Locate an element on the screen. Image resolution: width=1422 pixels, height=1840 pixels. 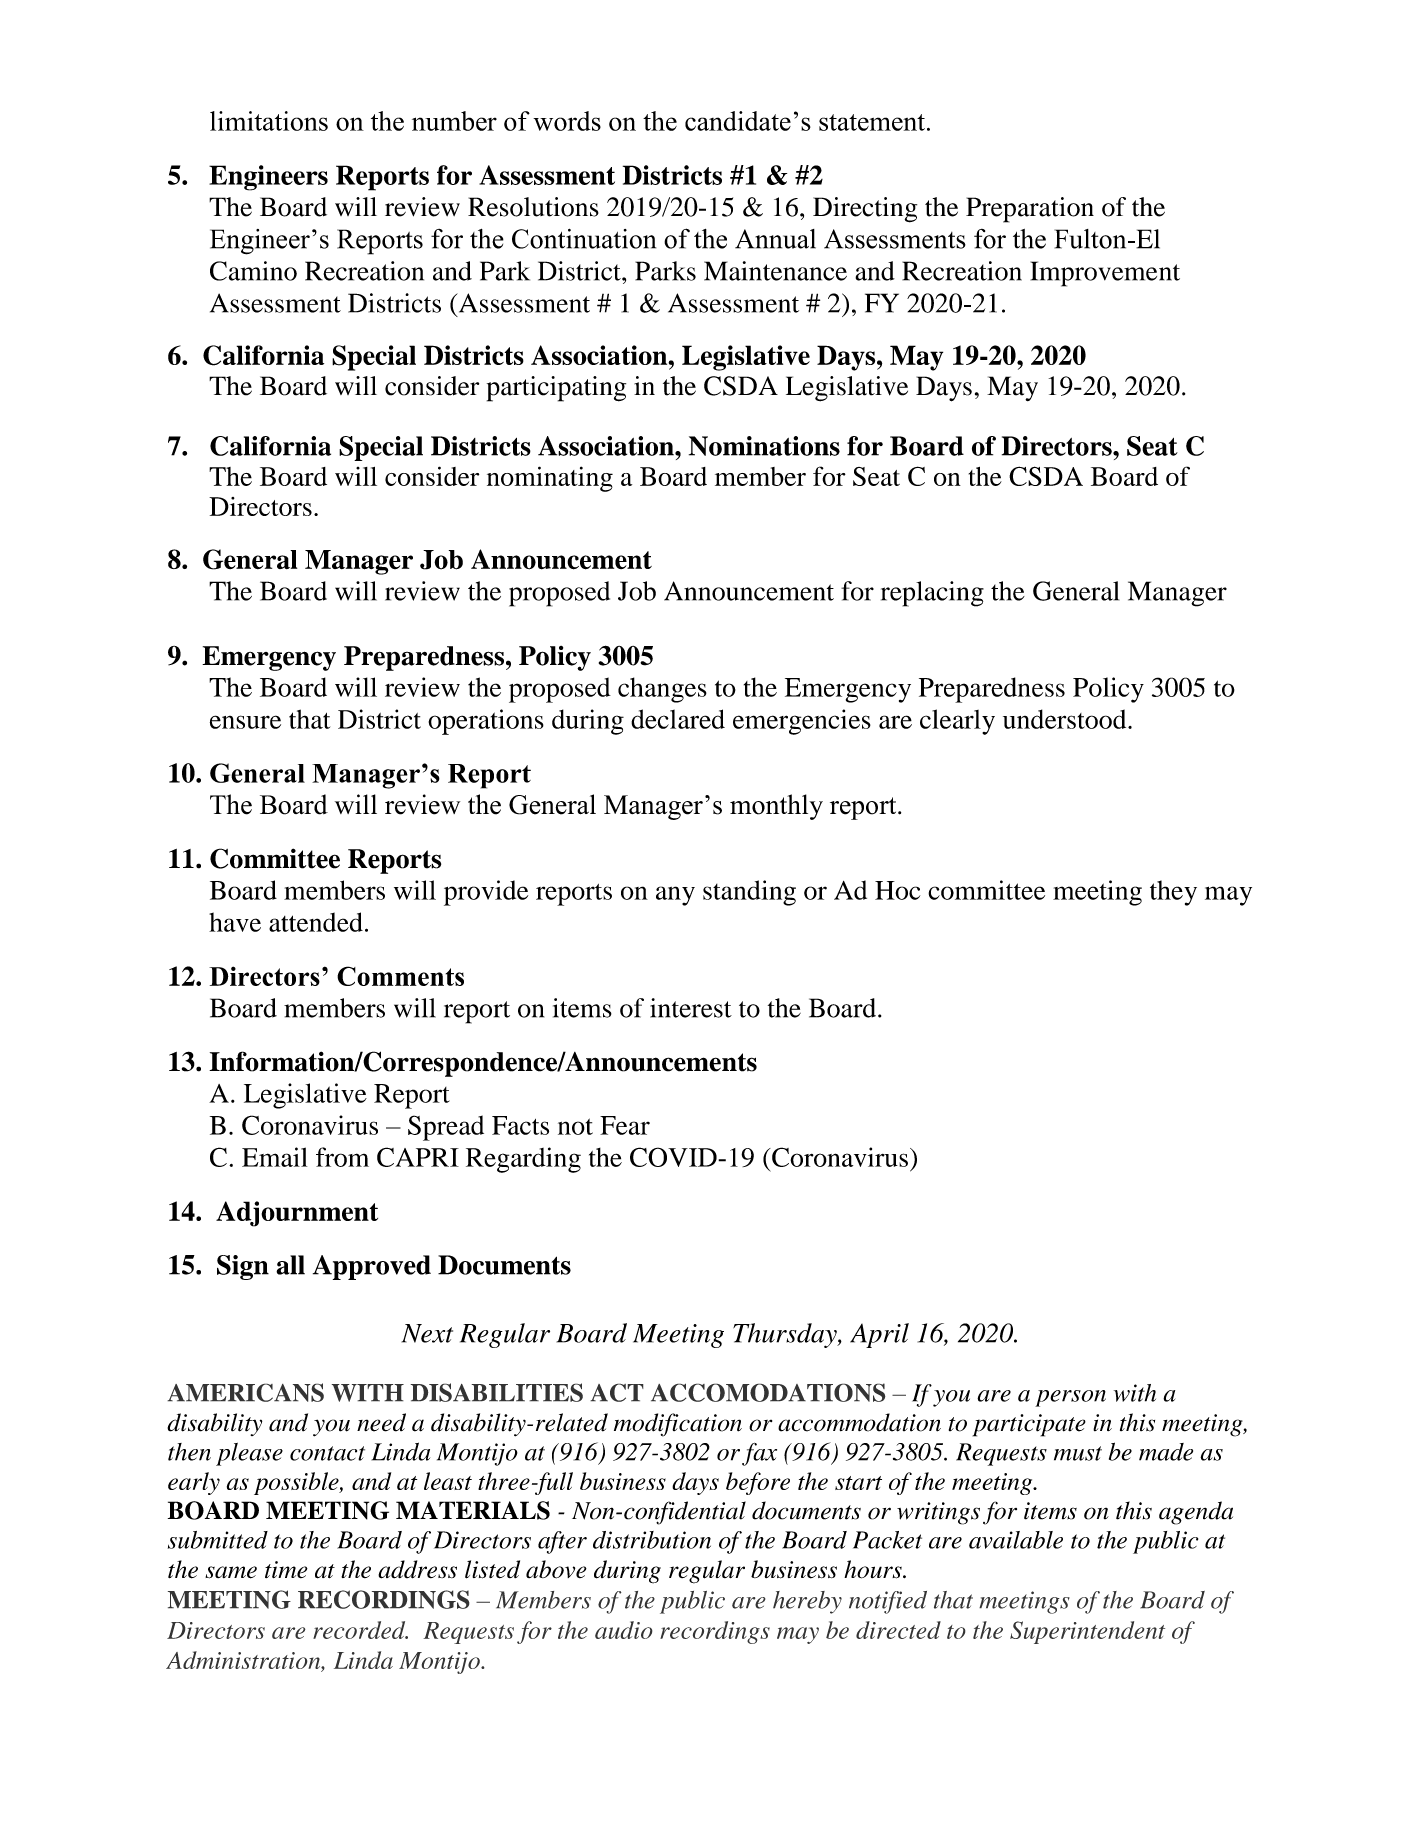
they is located at coordinates (1173, 893).
